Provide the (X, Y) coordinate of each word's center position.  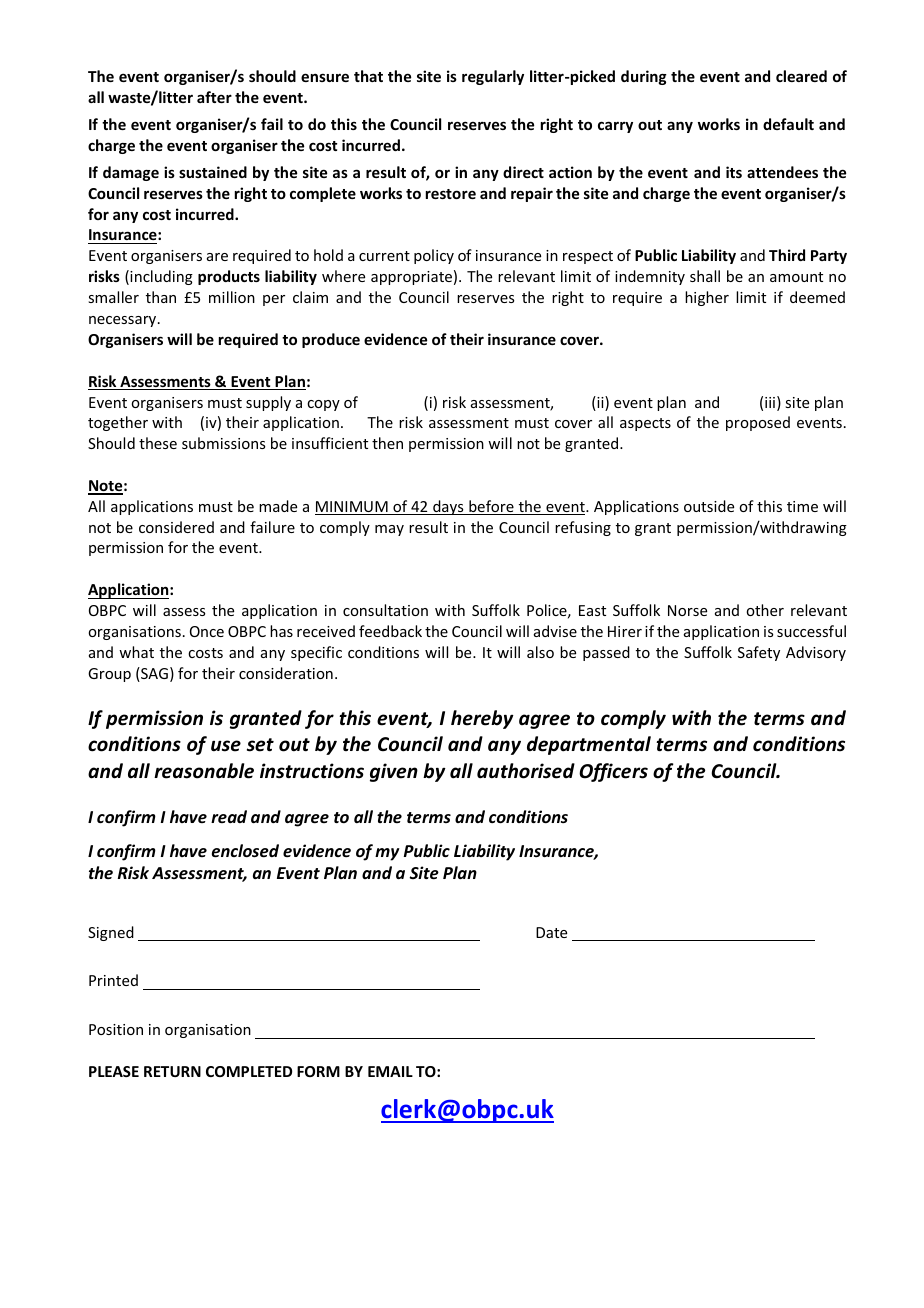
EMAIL (390, 1071)
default (788, 124)
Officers (613, 772)
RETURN (172, 1071)
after (214, 97)
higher (707, 298)
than (161, 297)
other (765, 610)
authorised (526, 771)
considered (176, 527)
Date (551, 932)
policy (434, 256)
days (448, 507)
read (229, 816)
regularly (493, 77)
